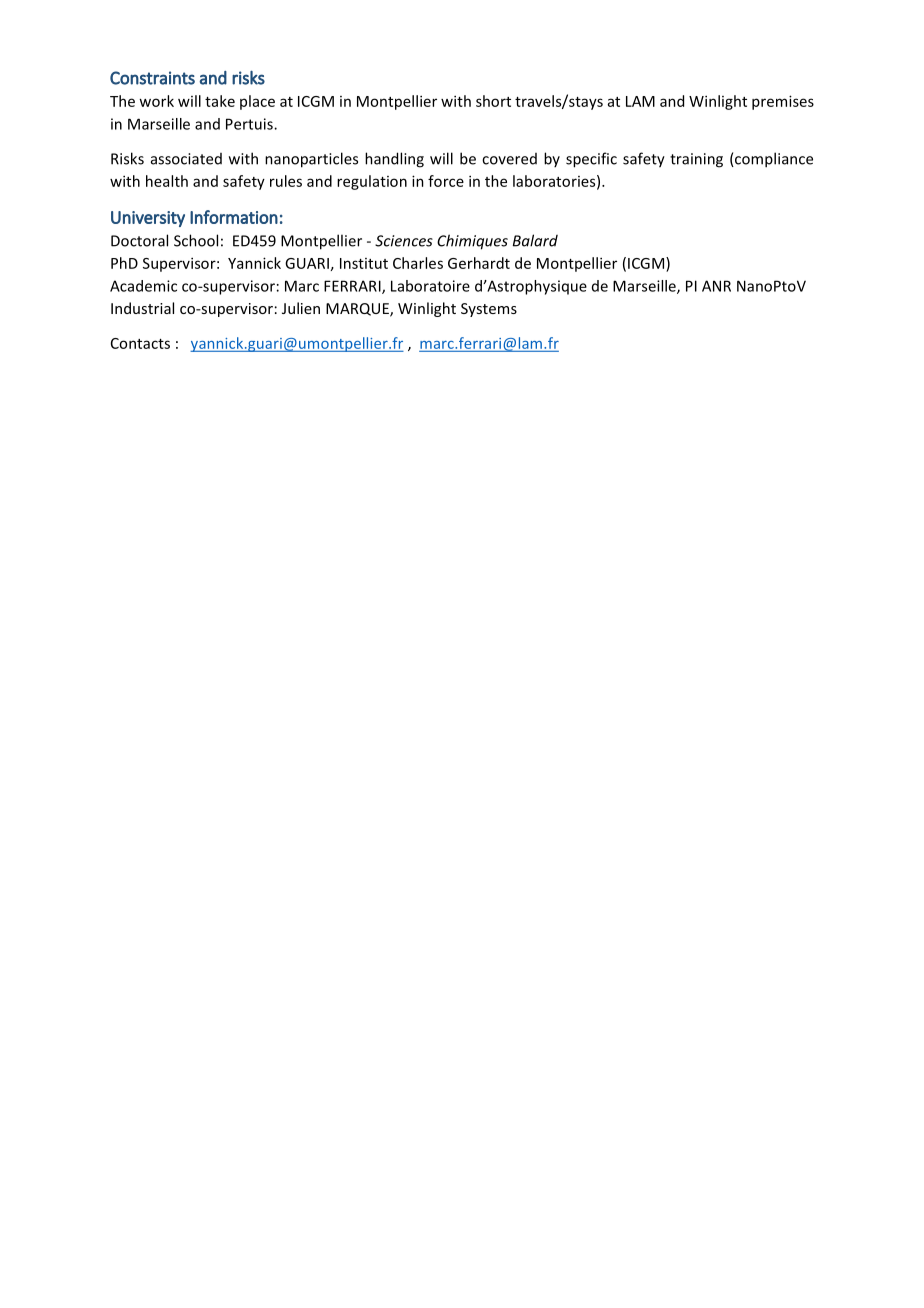 The image size is (924, 1308). What do you see at coordinates (220, 101) in the screenshot?
I see `take` at bounding box center [220, 101].
